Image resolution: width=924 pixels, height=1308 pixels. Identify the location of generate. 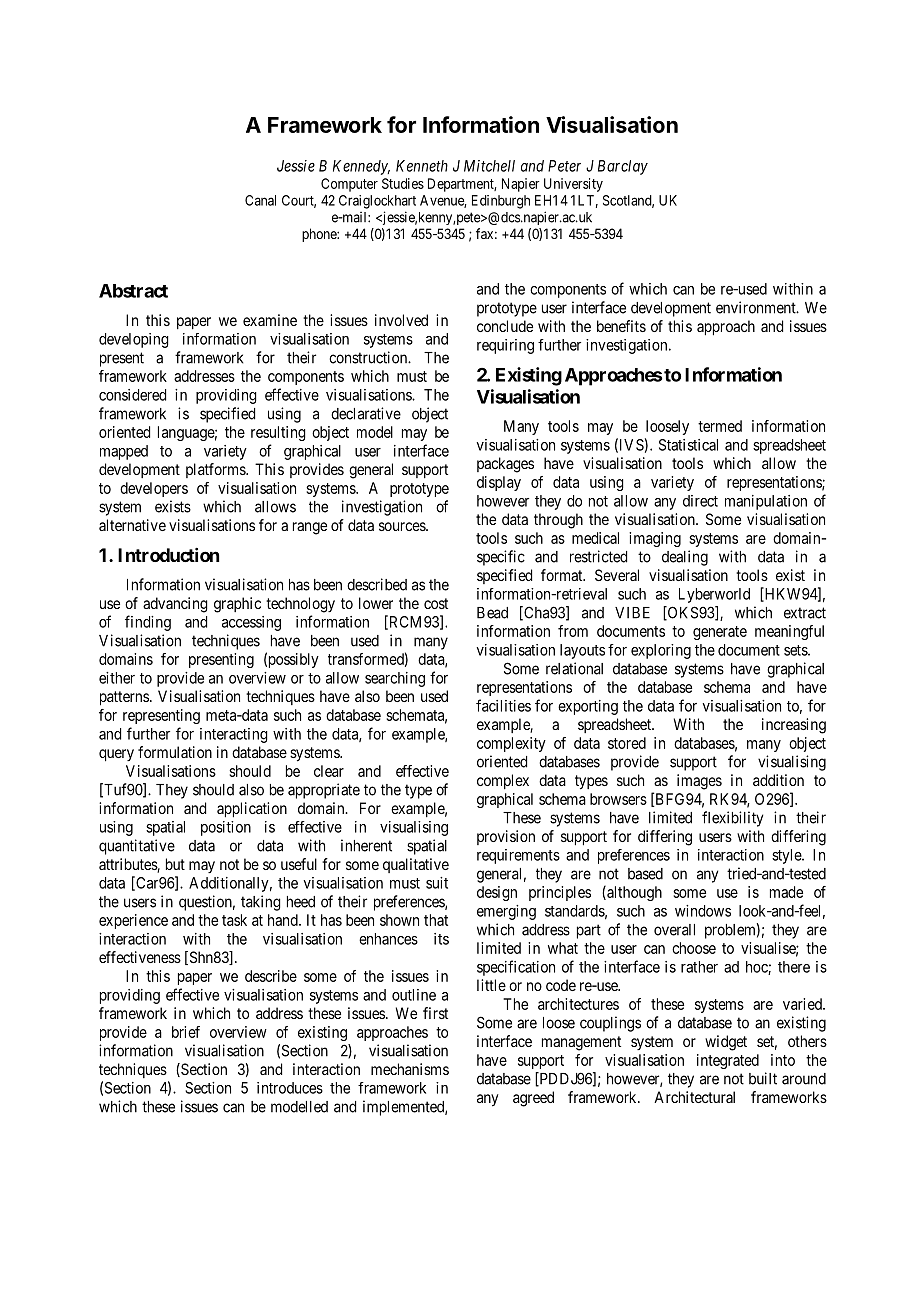
(720, 633).
